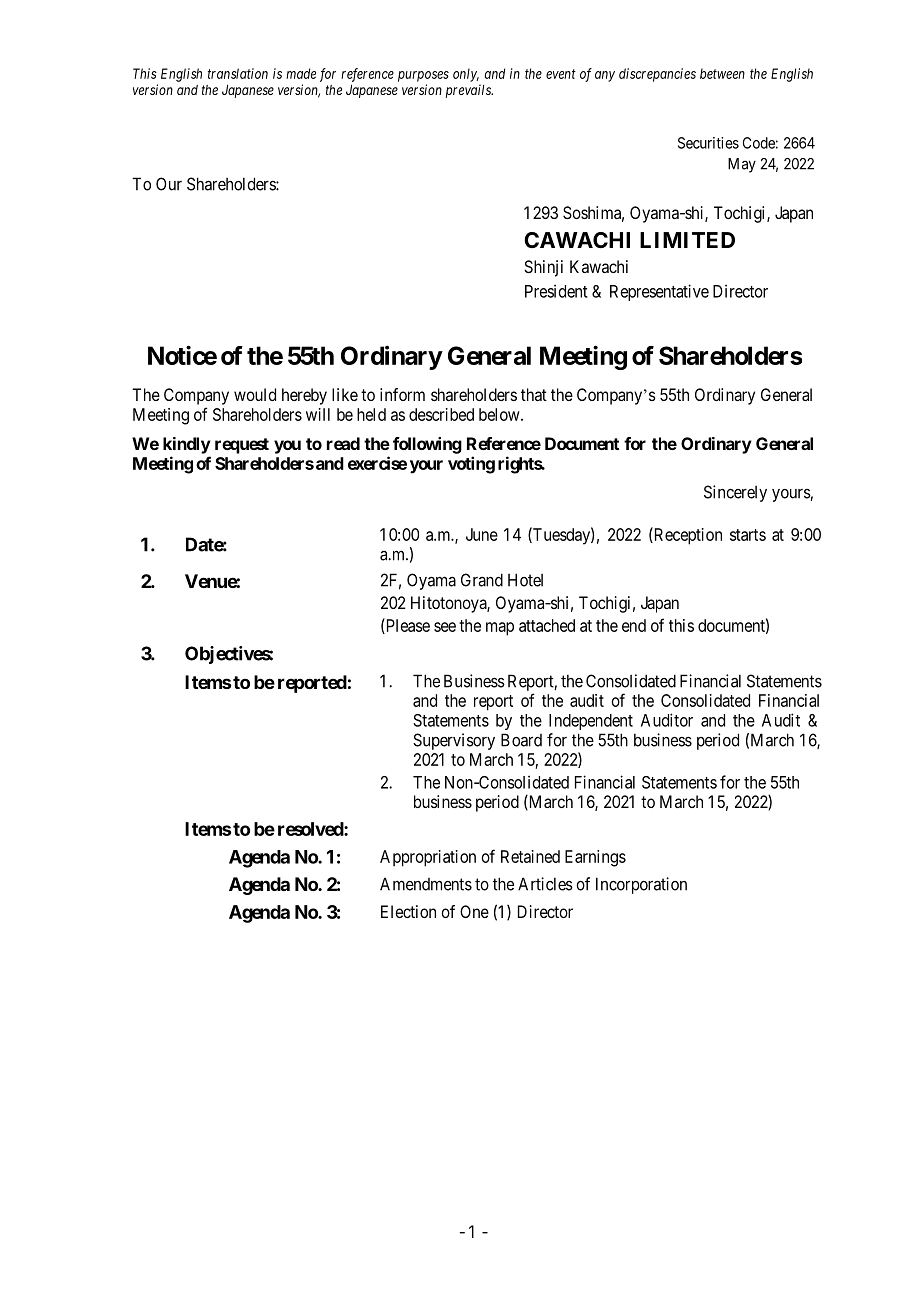 This screenshot has height=1308, width=924. What do you see at coordinates (311, 829) in the screenshot?
I see `resolved` at bounding box center [311, 829].
